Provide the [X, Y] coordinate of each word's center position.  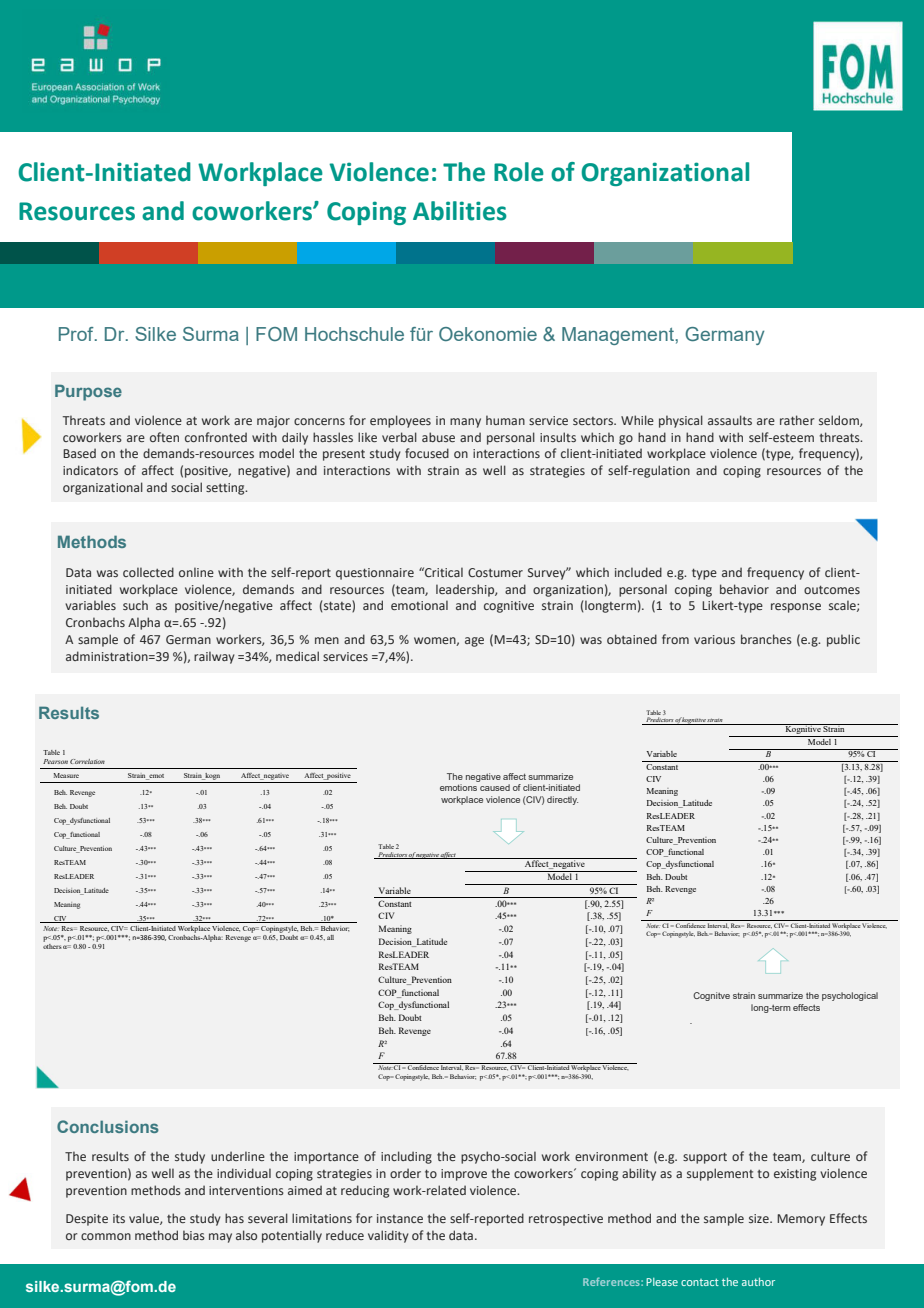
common [106, 1236]
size [760, 1218]
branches [766, 639]
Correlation [87, 761]
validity [388, 1236]
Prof [77, 334]
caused [495, 787]
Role [519, 172]
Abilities [460, 211]
